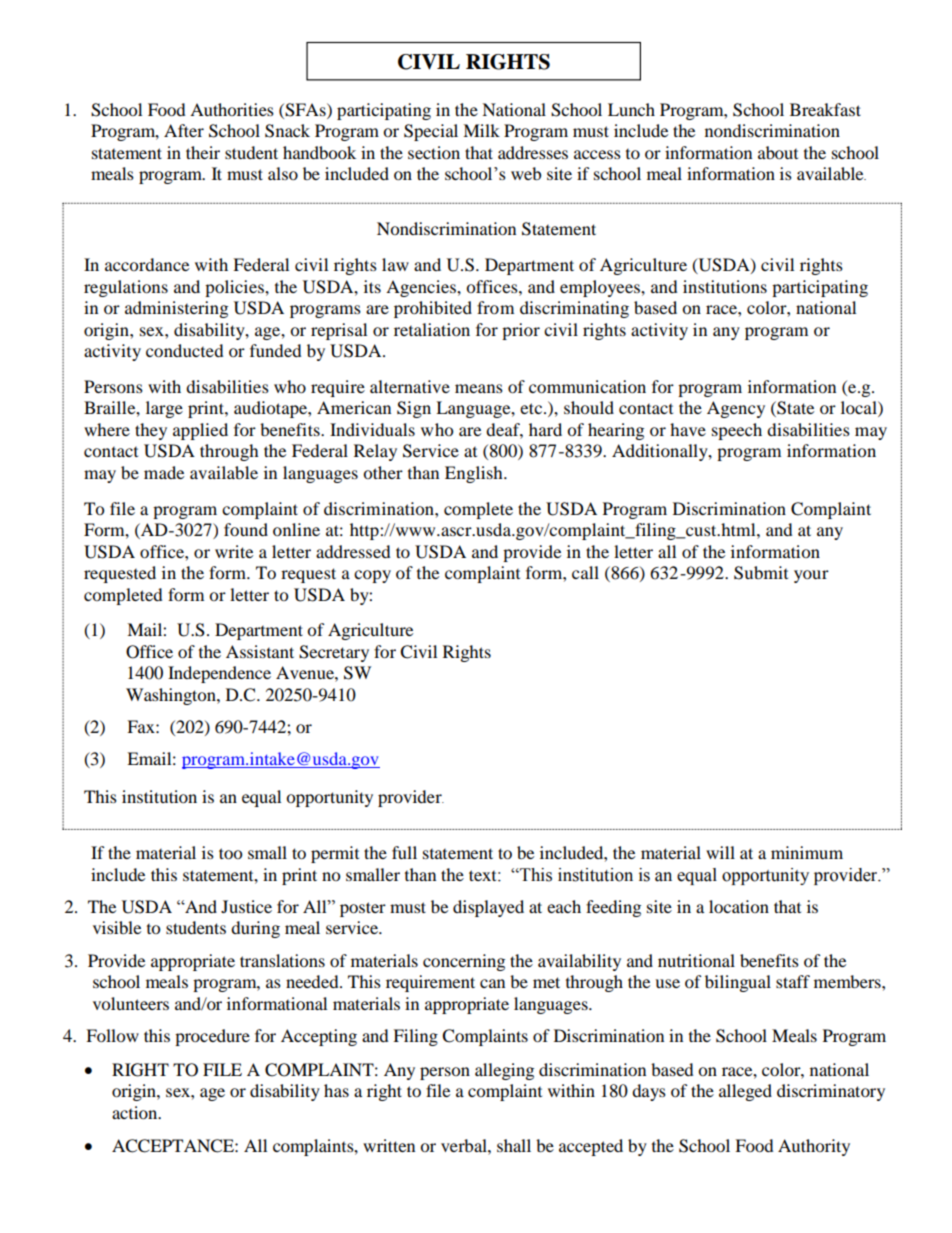 This image has width=952, height=1233. Describe the element at coordinates (203, 152) in the image. I see `their` at that location.
